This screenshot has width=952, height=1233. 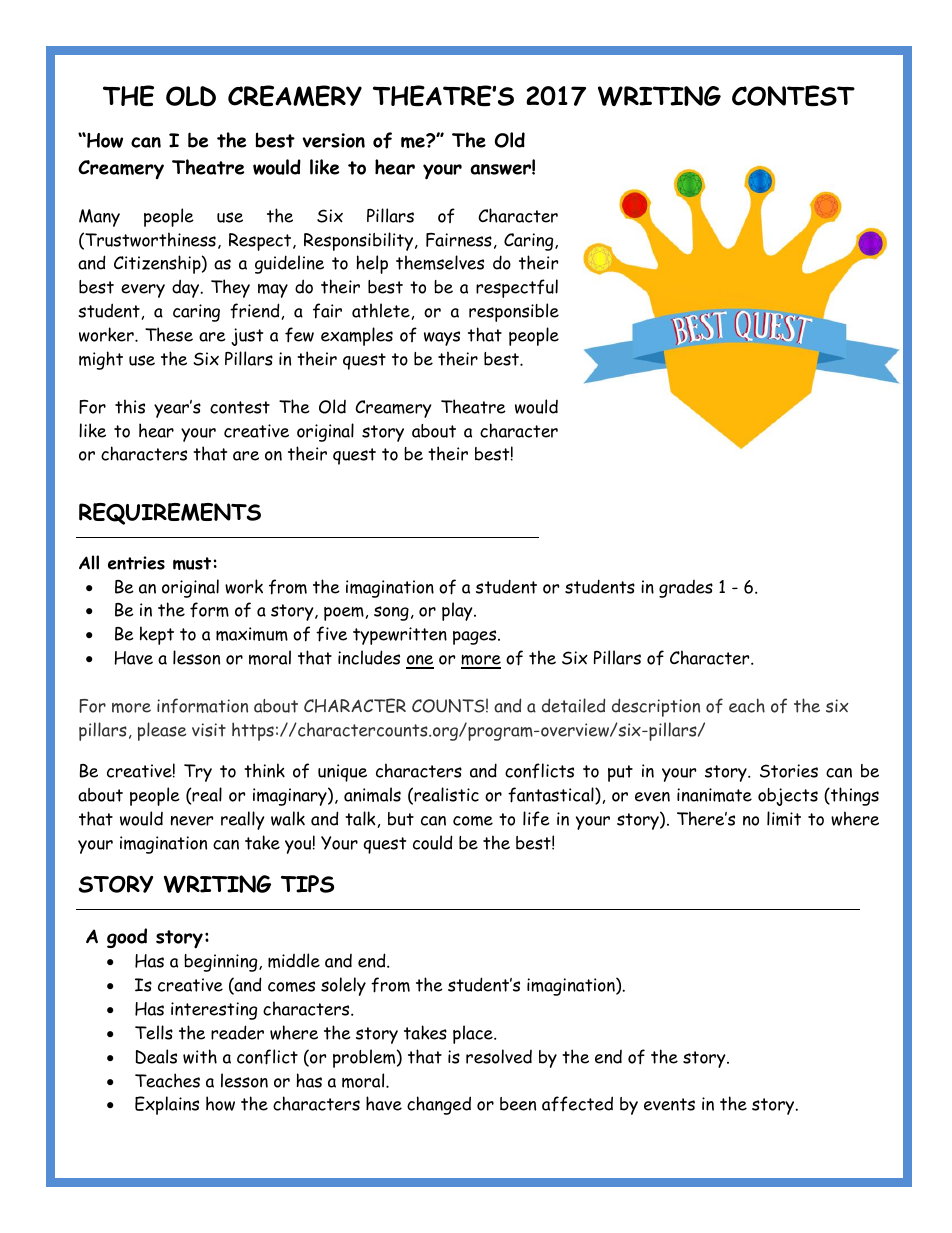 I want to click on grades, so click(x=686, y=589).
